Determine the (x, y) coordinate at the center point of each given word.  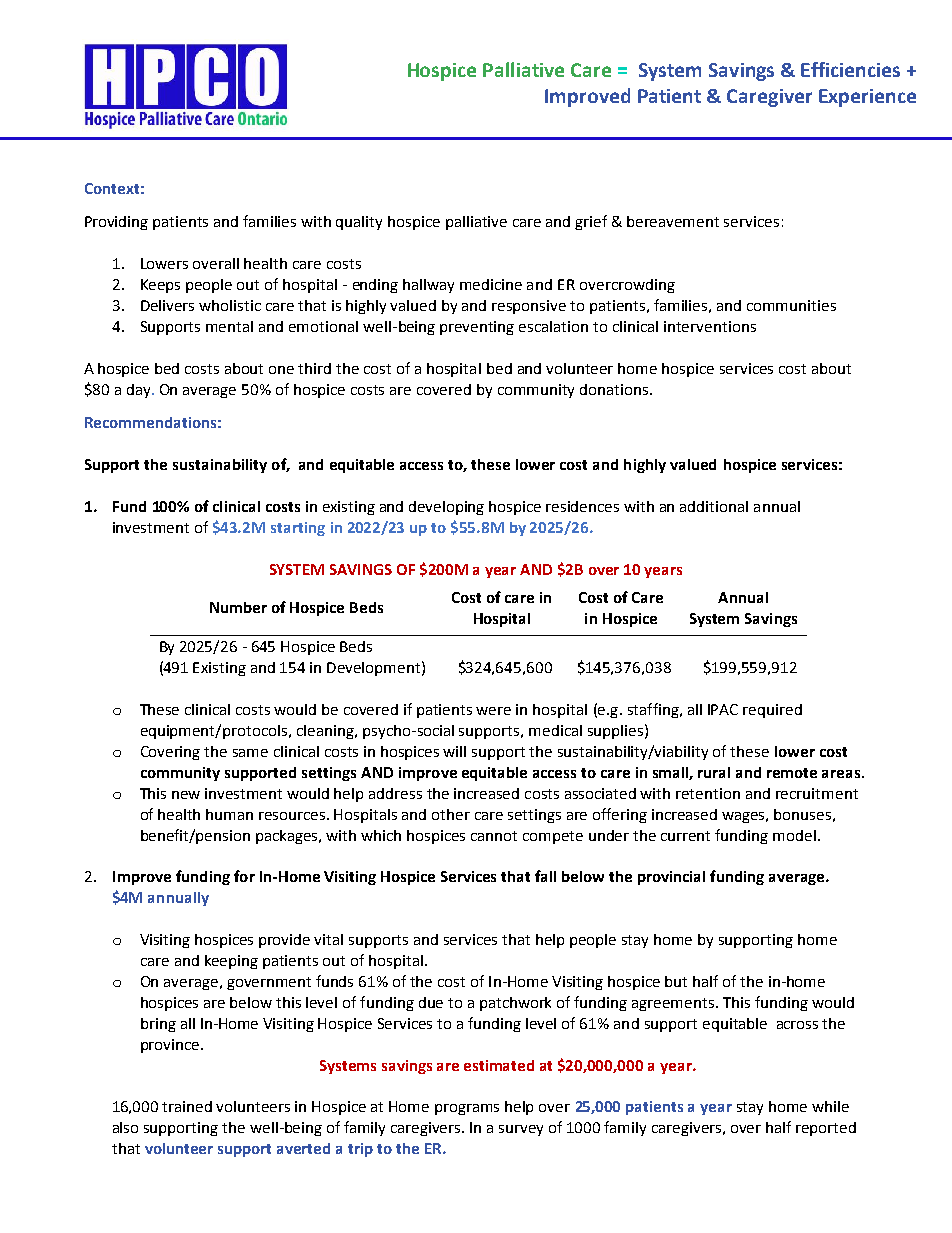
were (493, 711)
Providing (116, 223)
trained (187, 1106)
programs (467, 1109)
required (772, 711)
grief (591, 222)
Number (238, 607)
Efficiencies (850, 69)
